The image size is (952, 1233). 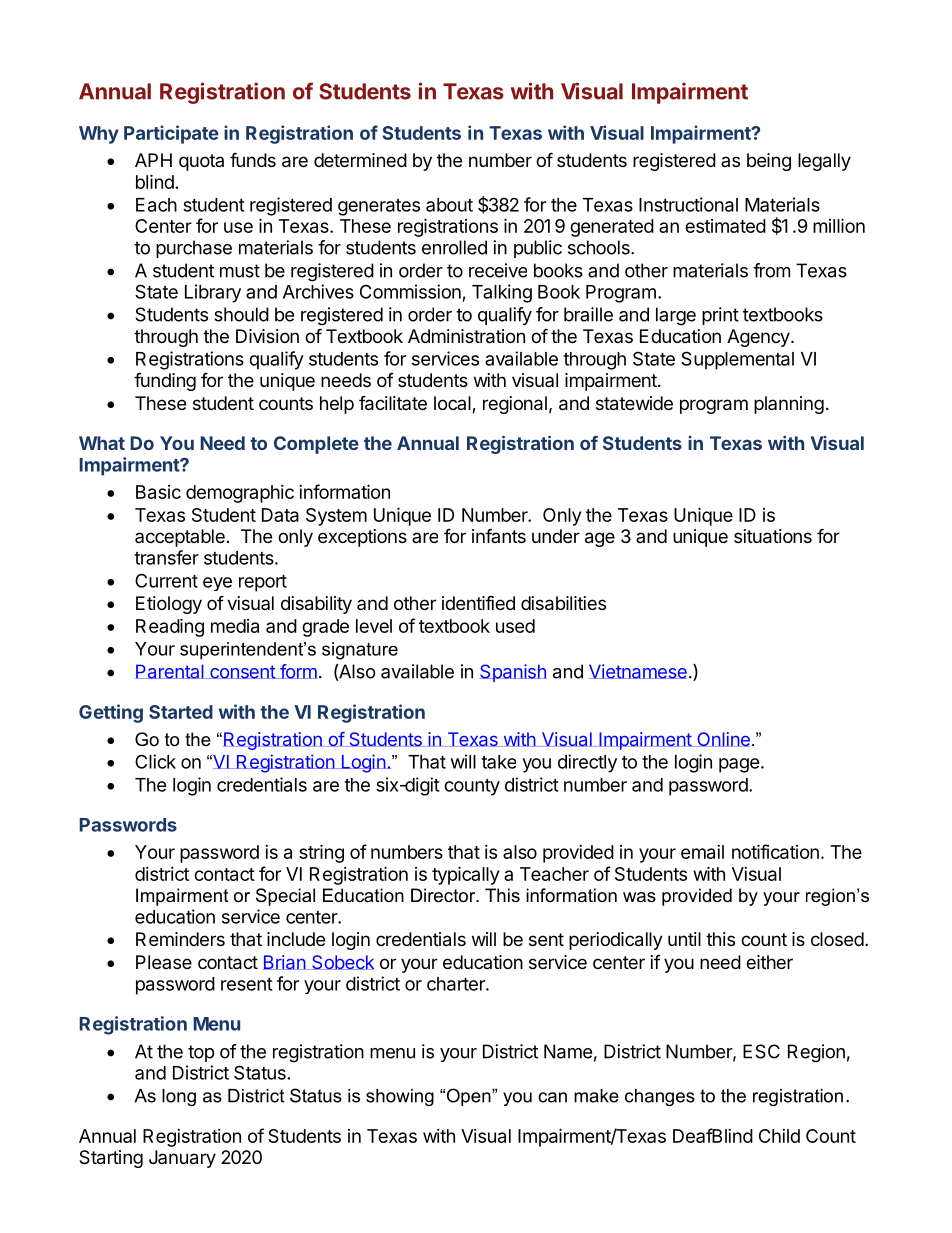 What do you see at coordinates (449, 205) in the screenshot?
I see `about` at bounding box center [449, 205].
